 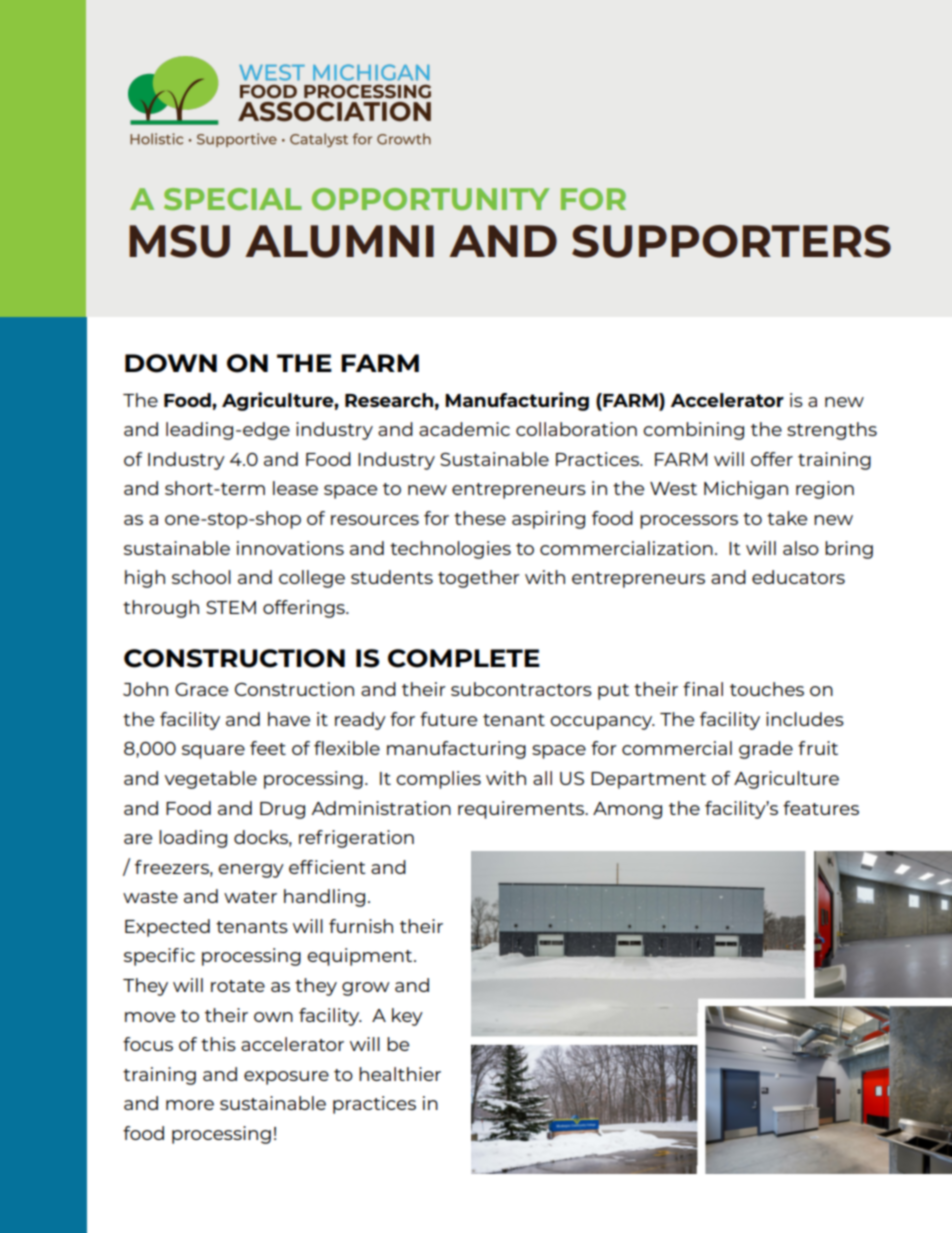 I want to click on OPPORTUNITY, so click(x=430, y=199).
